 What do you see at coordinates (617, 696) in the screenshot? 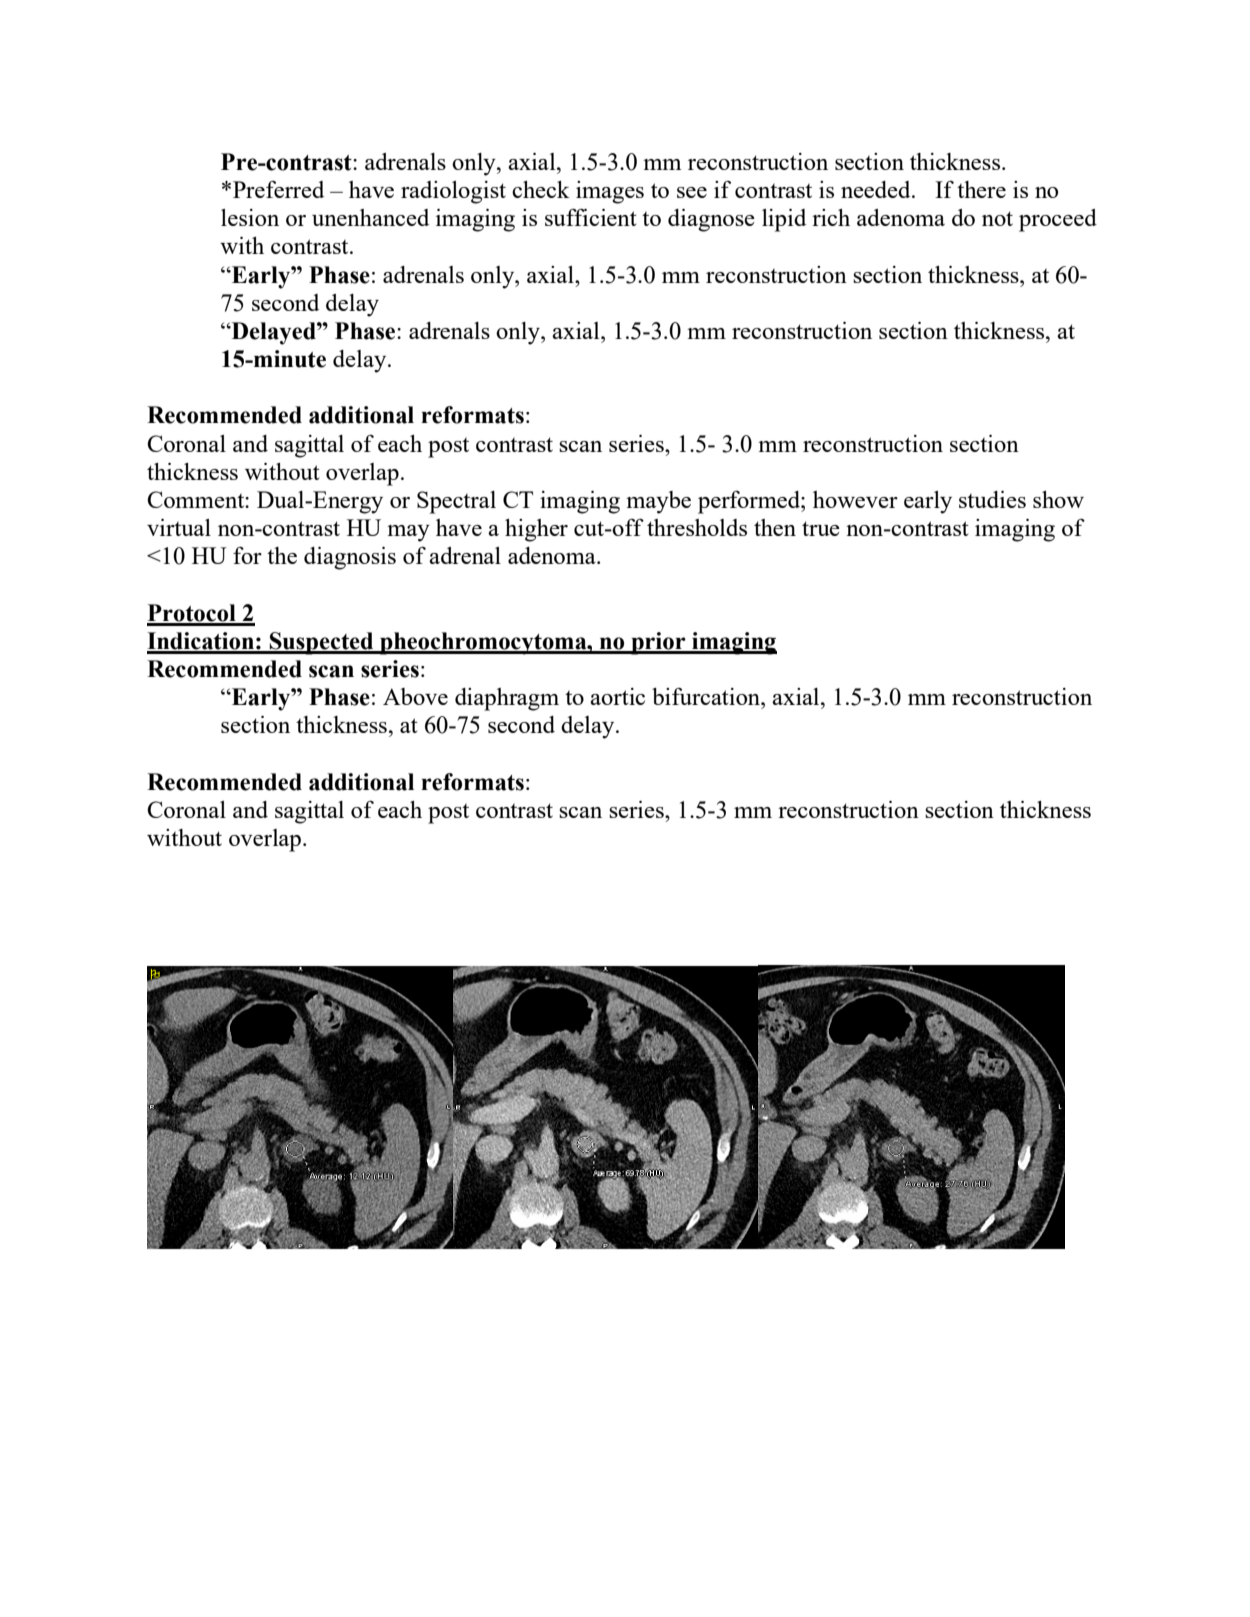
I see `aortic` at bounding box center [617, 696].
